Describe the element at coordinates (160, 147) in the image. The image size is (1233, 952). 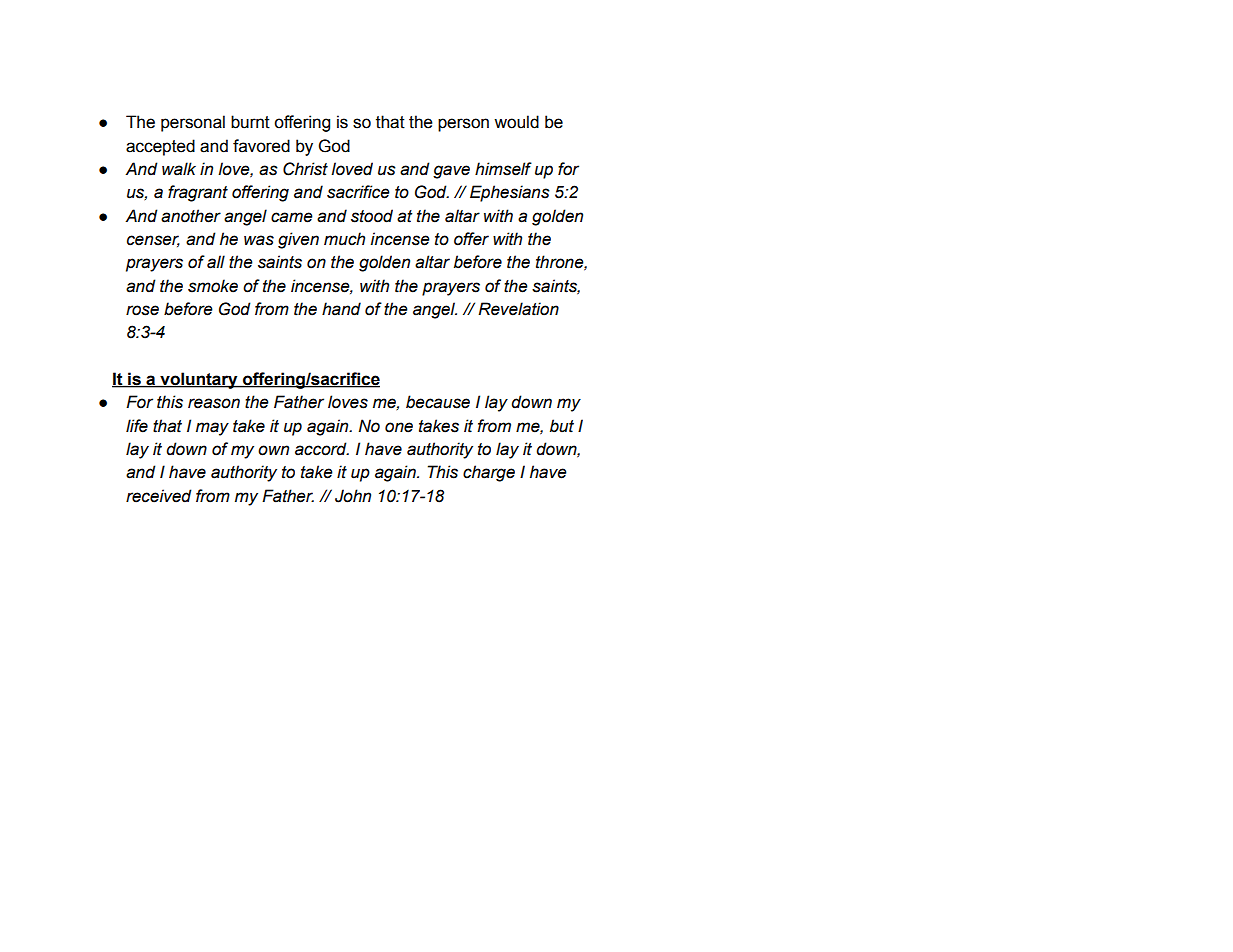
I see `accepted` at that location.
